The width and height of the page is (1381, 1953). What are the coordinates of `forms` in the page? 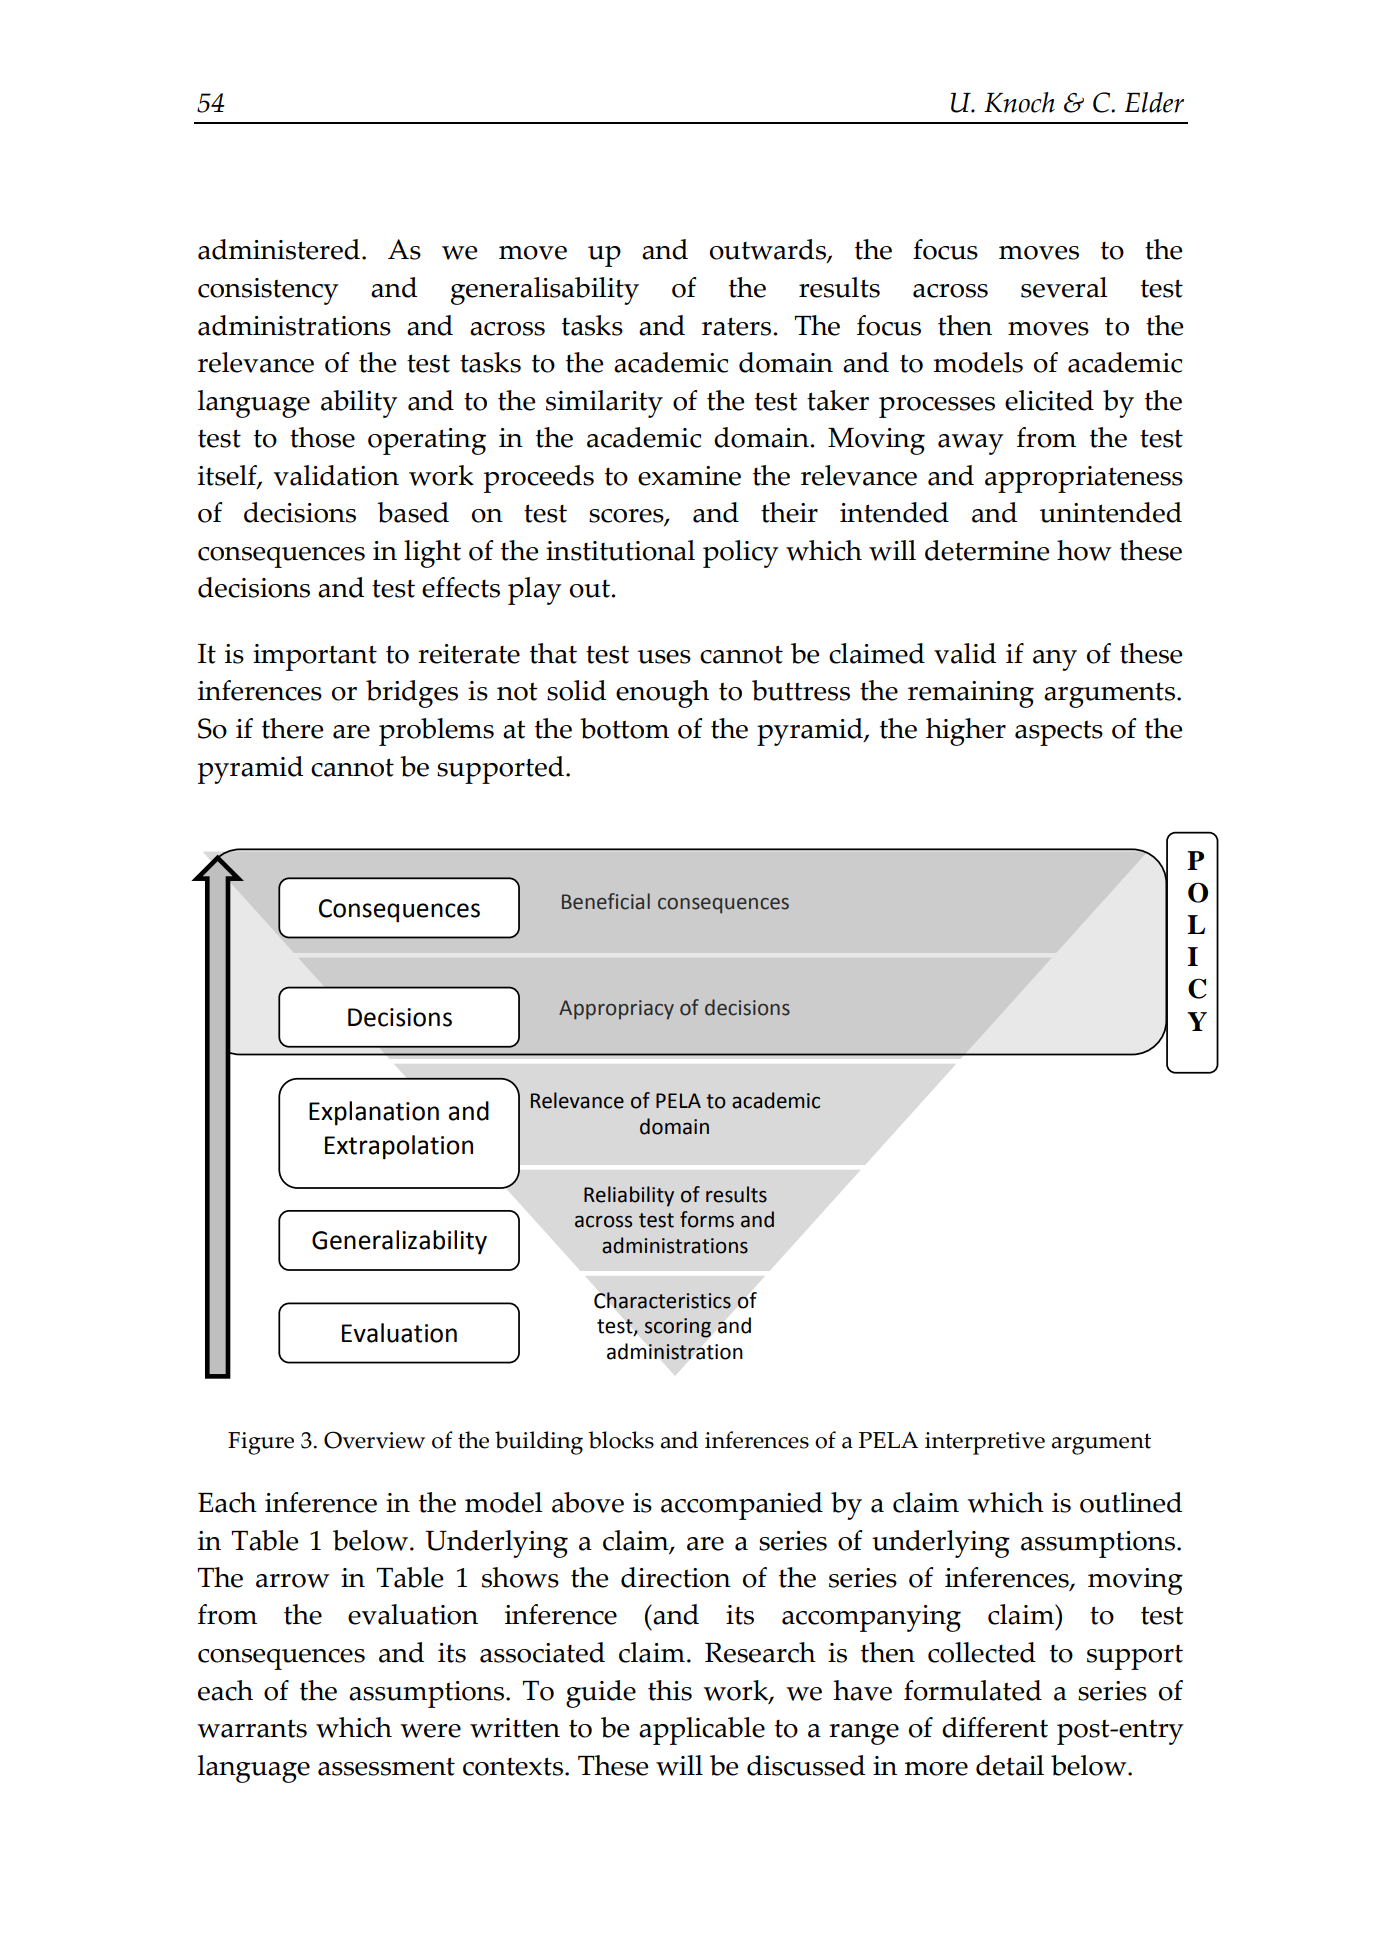 It's located at (707, 1219).
